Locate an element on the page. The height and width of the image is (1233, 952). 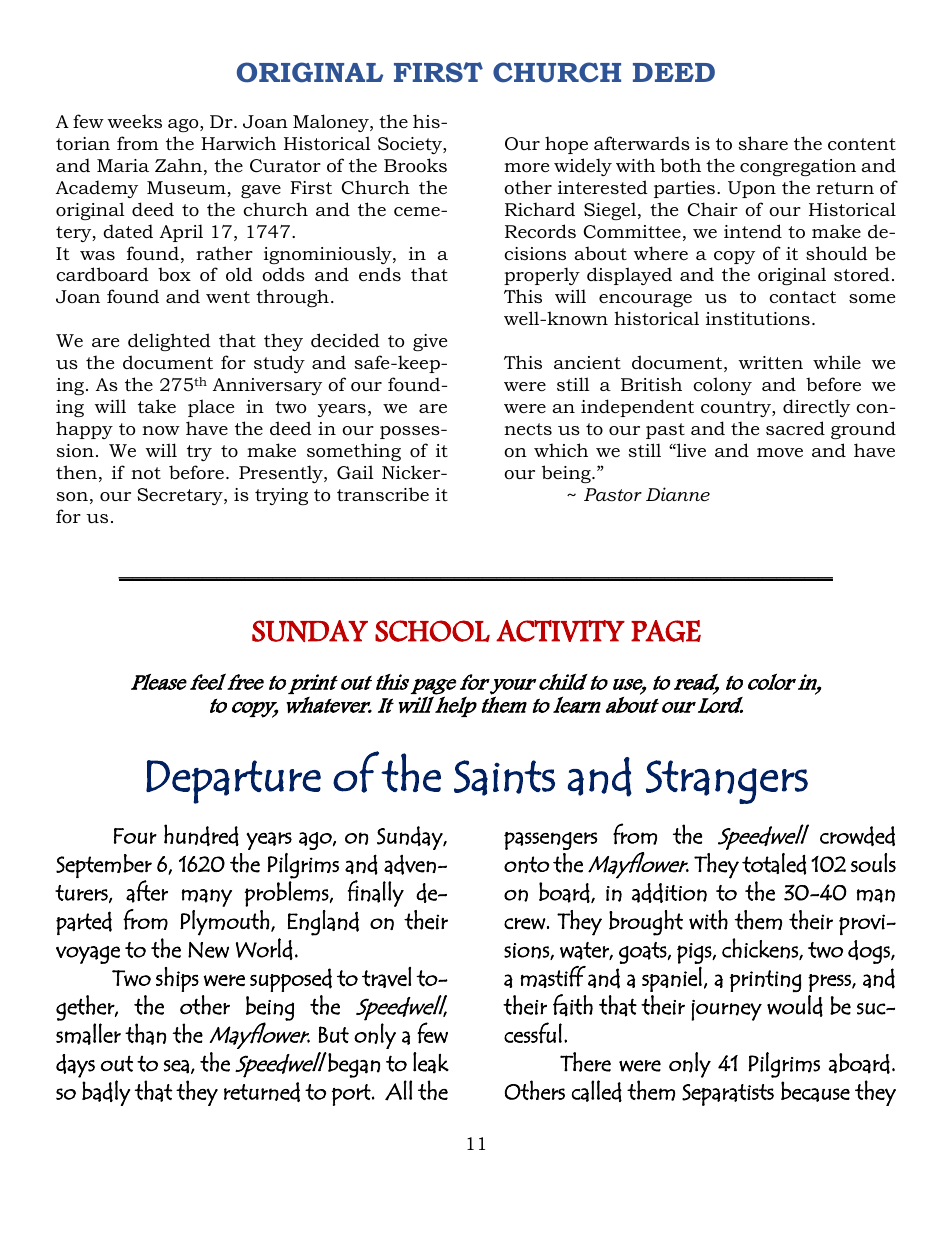
Dianne is located at coordinates (678, 494).
